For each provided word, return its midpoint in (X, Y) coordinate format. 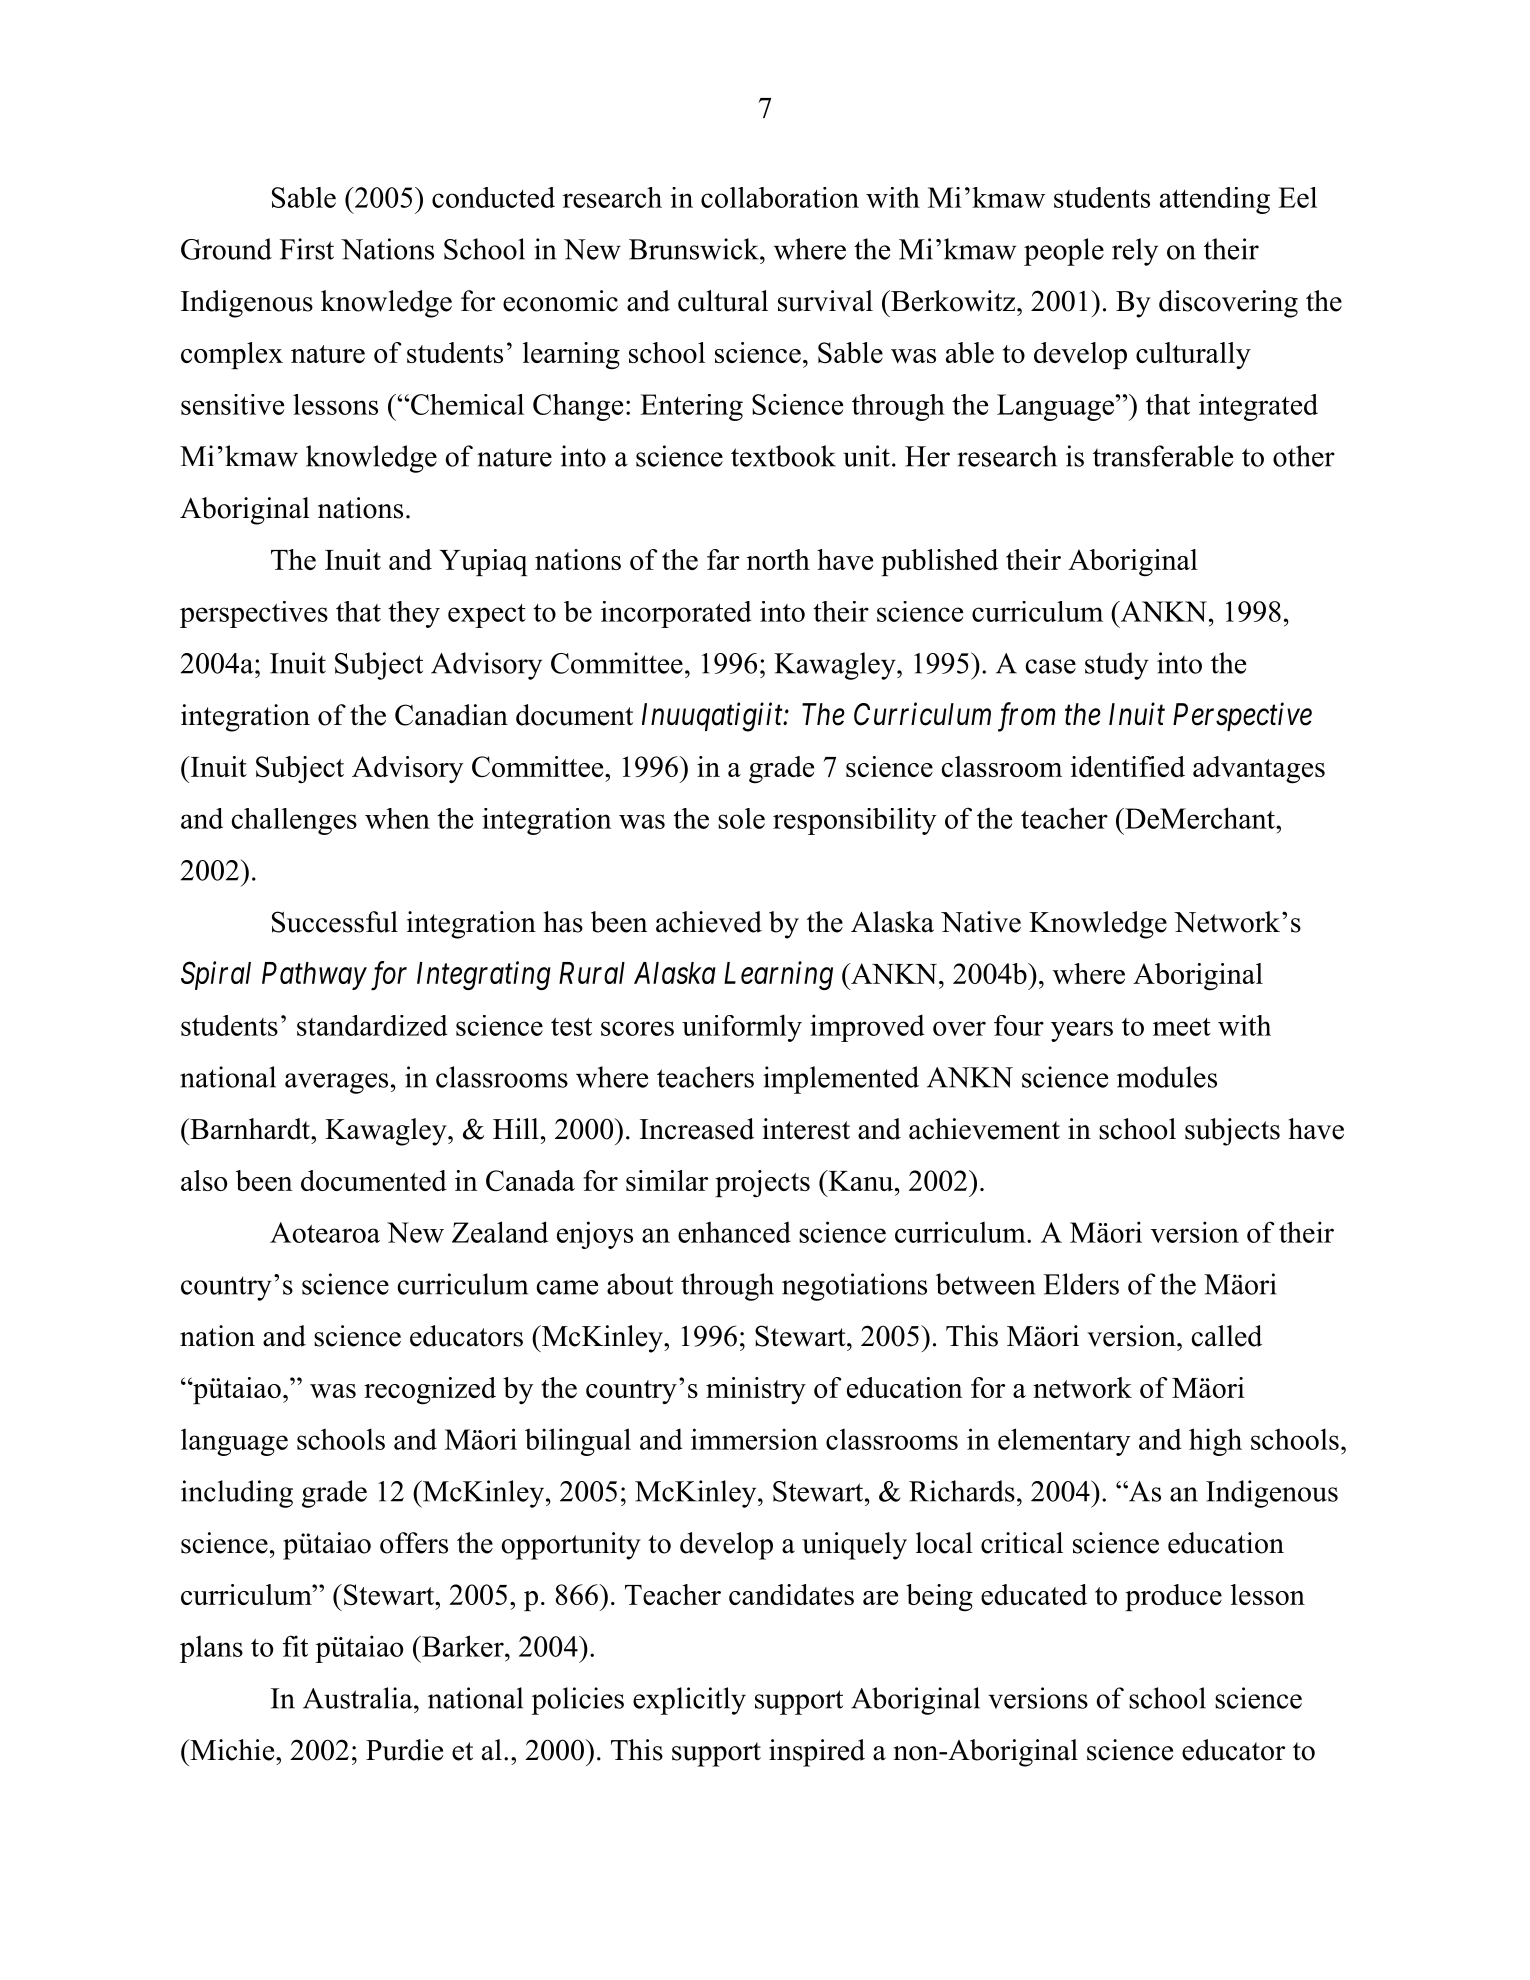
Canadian (451, 715)
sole (741, 818)
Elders (1081, 1284)
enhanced (734, 1232)
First (307, 249)
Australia (359, 1698)
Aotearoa (325, 1232)
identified (1128, 766)
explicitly (689, 1701)
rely (1135, 252)
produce (1173, 1597)
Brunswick (695, 249)
